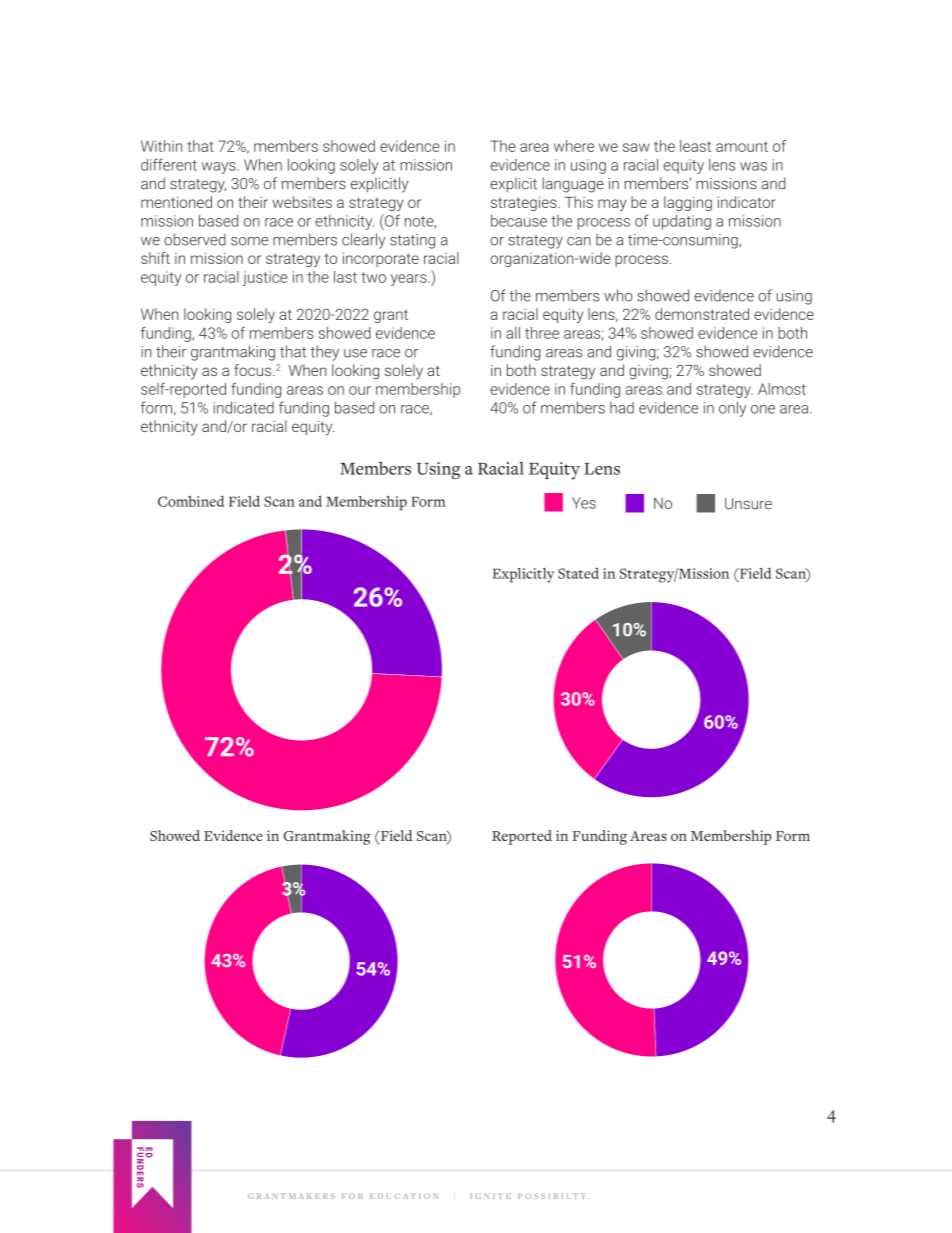 The width and height of the image is (952, 1233). Describe the element at coordinates (324, 353) in the image. I see `they` at that location.
